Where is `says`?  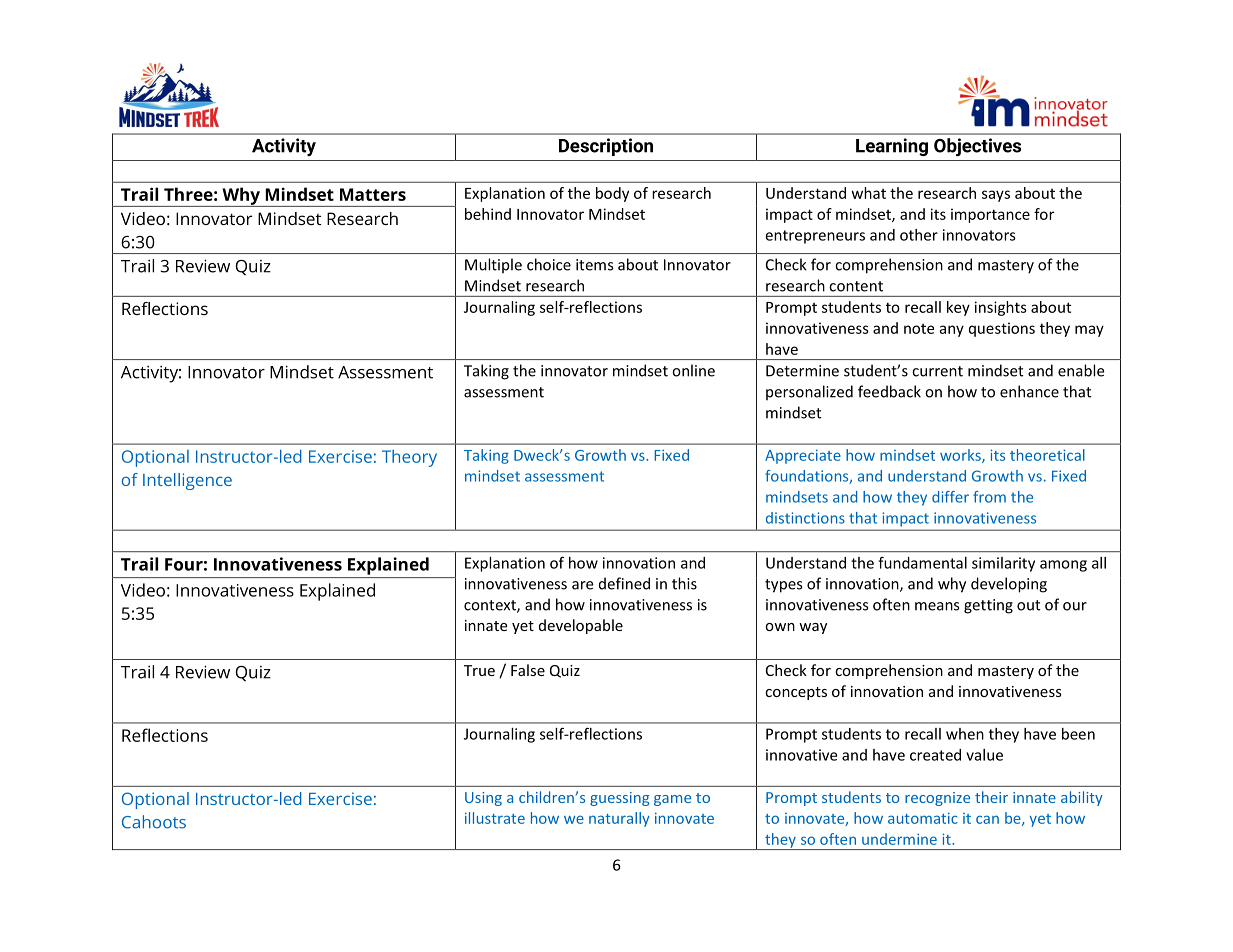 says is located at coordinates (996, 196).
